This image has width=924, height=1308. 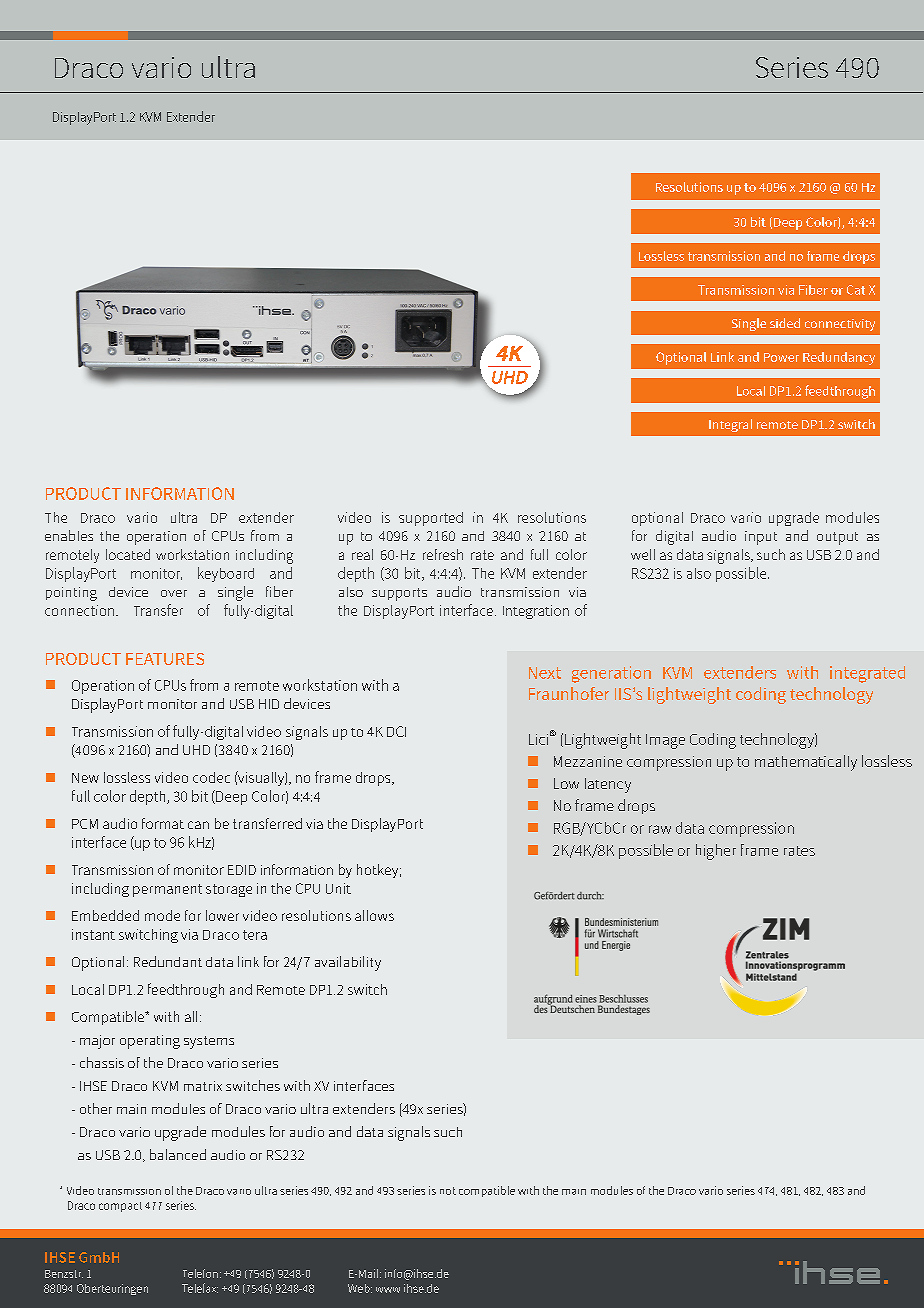 I want to click on DCI, so click(x=396, y=731).
